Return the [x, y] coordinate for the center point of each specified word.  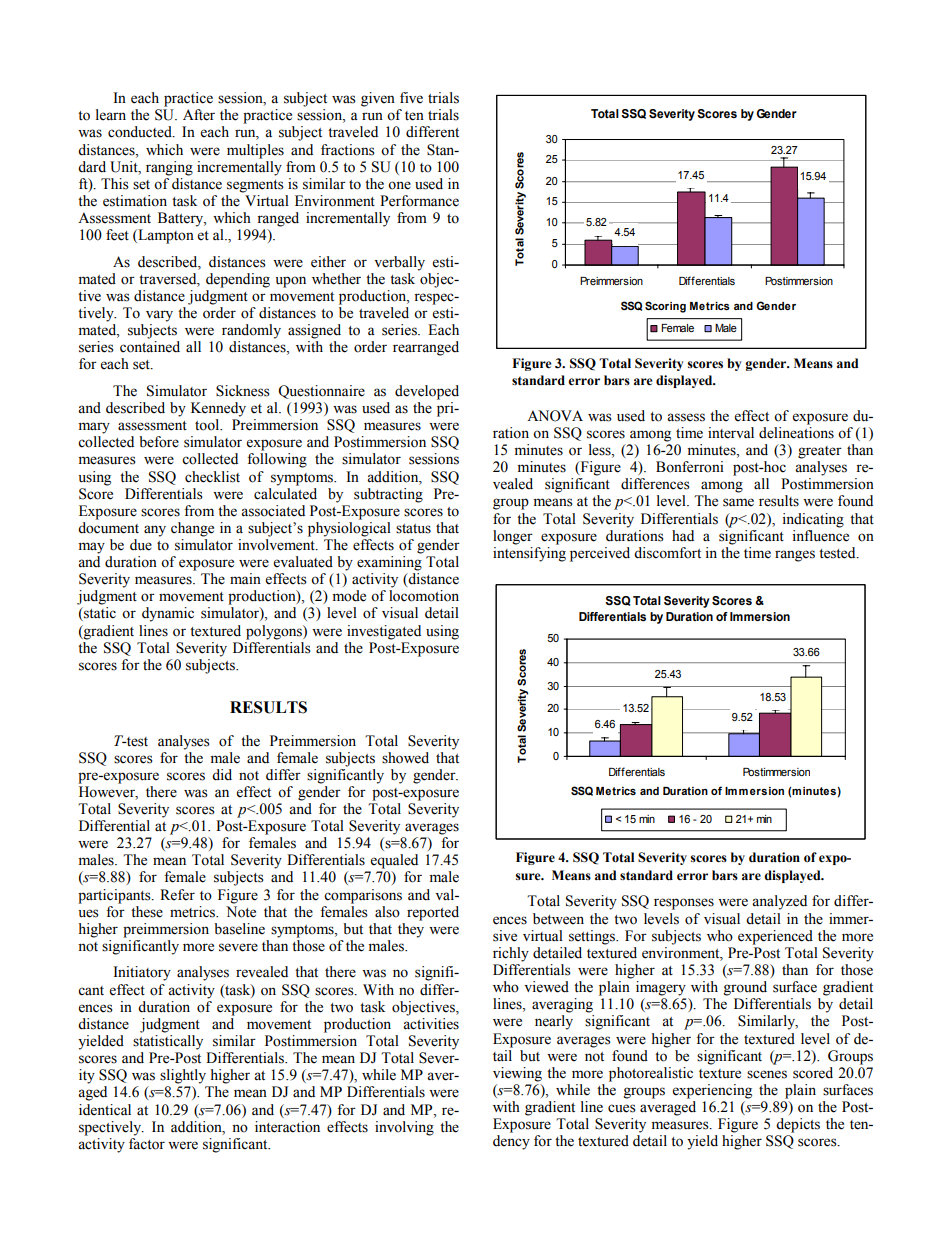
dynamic [168, 614]
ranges [795, 556]
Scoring [665, 307]
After [199, 115]
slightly [183, 1076]
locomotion [424, 596]
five [411, 98]
